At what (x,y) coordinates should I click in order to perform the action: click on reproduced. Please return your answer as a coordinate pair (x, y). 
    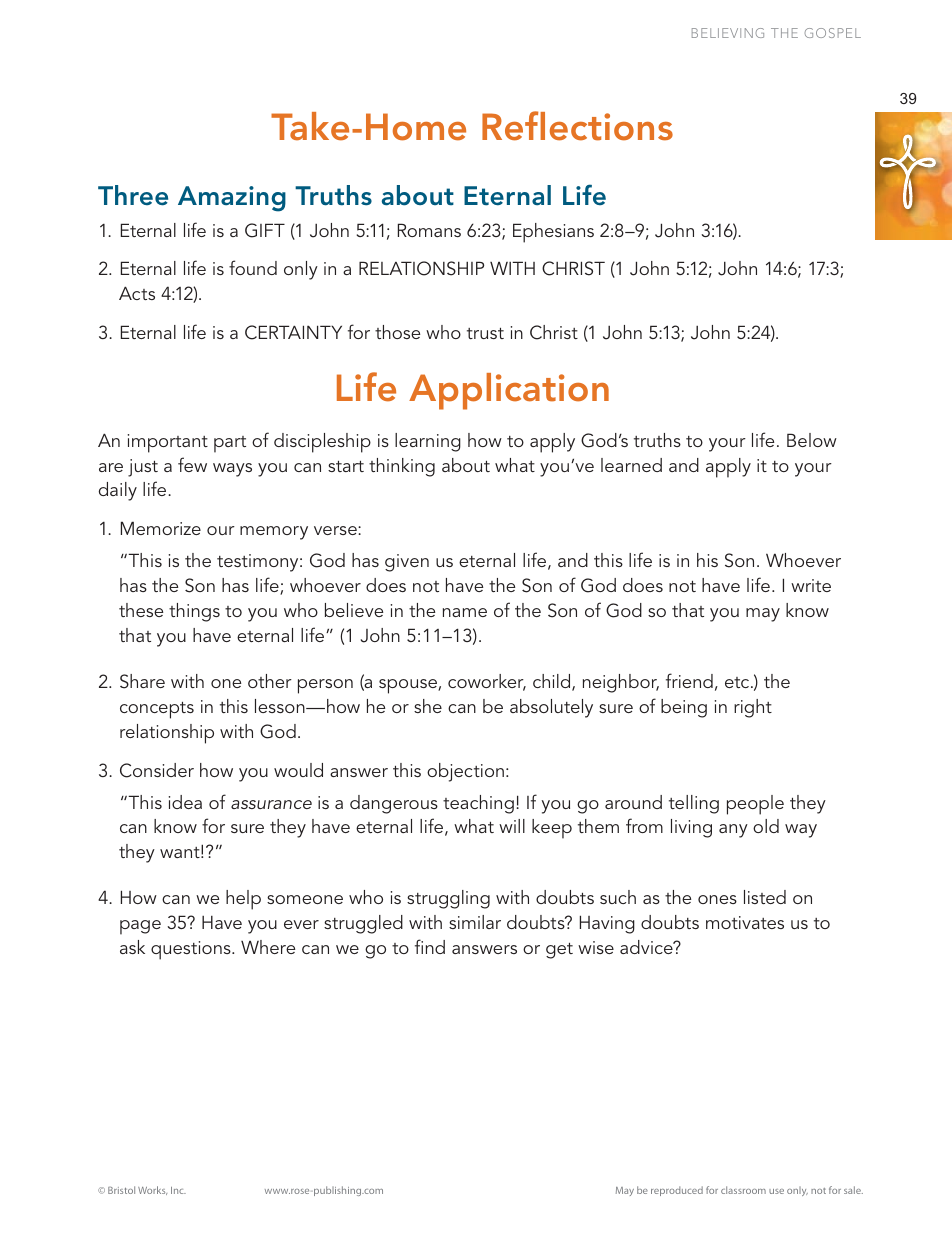
    Looking at the image, I should click on (677, 1191).
